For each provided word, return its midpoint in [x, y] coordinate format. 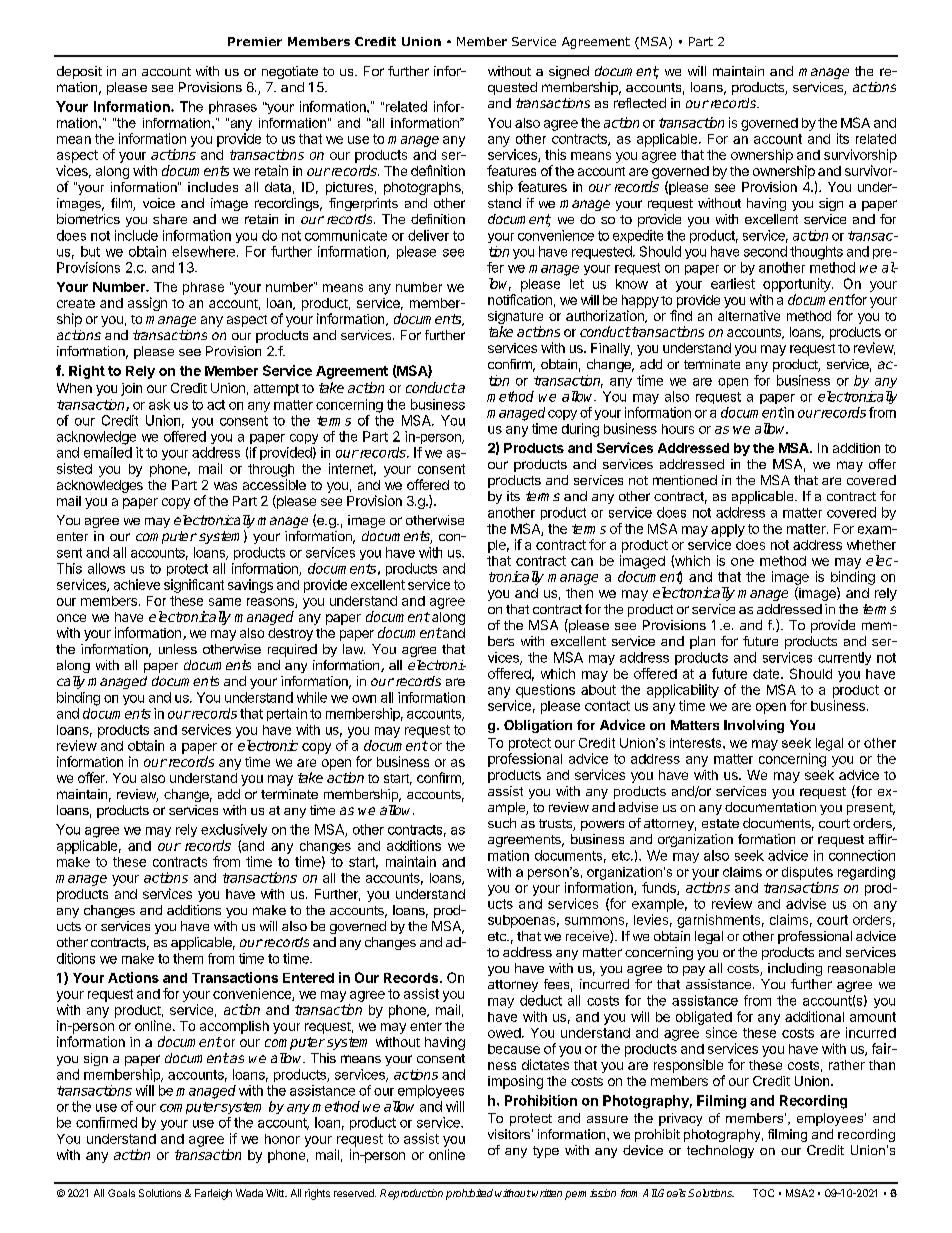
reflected [640, 103]
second [765, 251]
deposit [79, 72]
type [546, 1152]
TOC [763, 1193]
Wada [249, 1193]
